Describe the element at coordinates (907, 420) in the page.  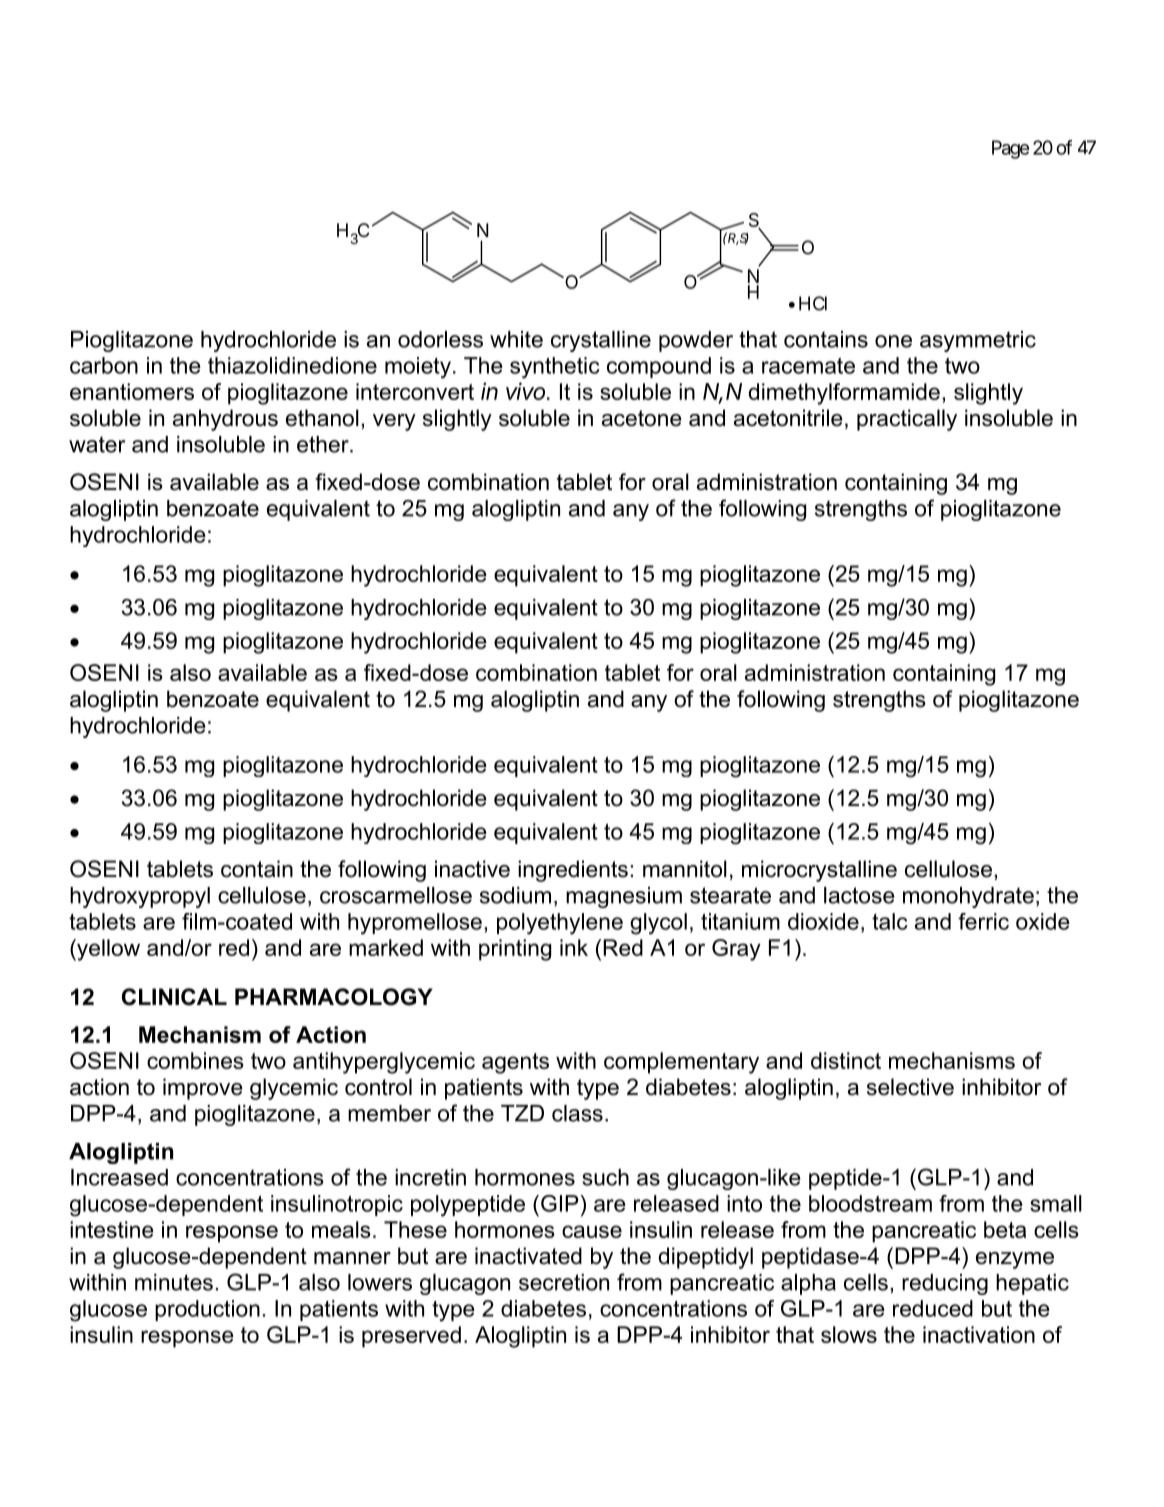
I see `practically` at that location.
